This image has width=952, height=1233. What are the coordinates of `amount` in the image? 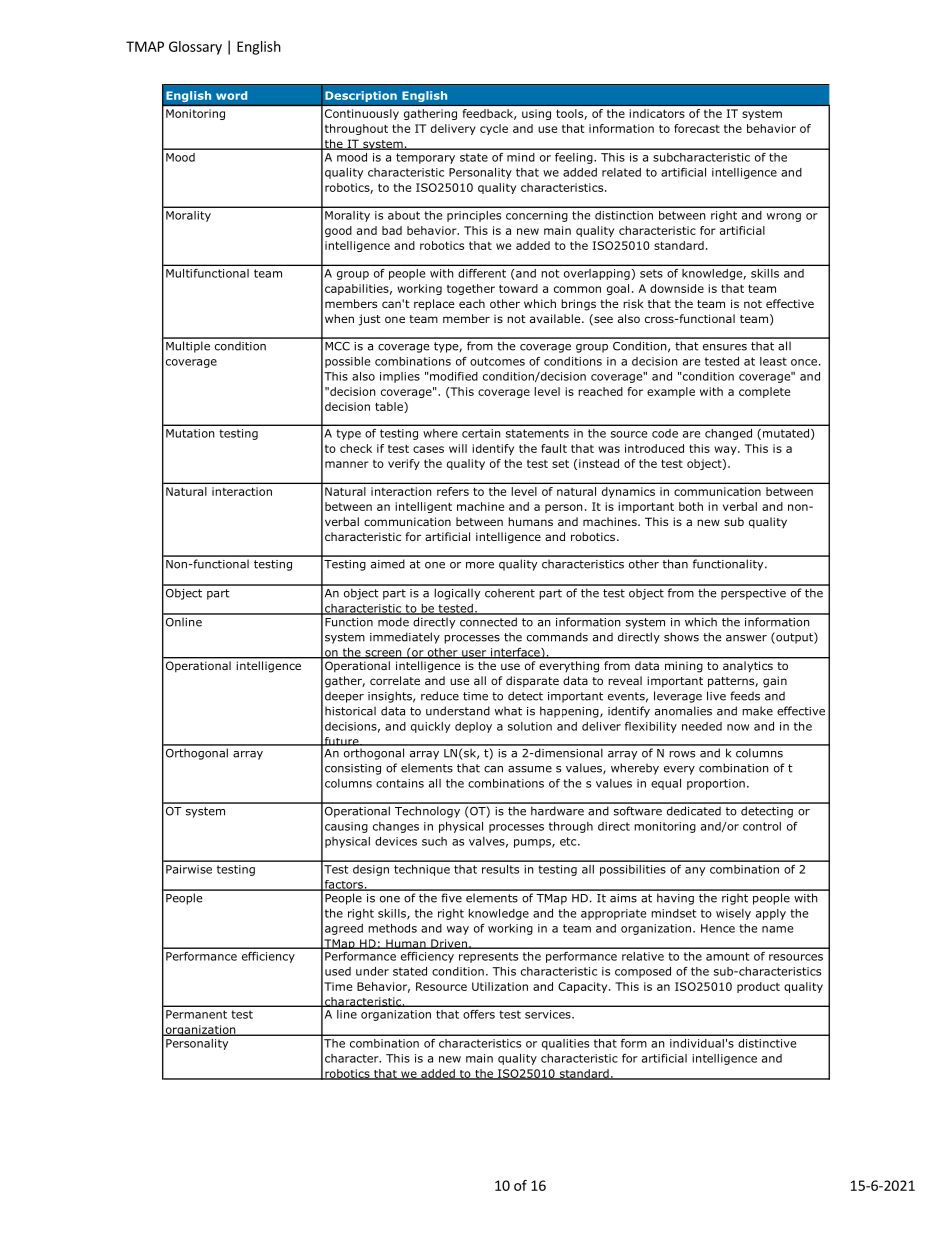 It's located at (727, 956).
